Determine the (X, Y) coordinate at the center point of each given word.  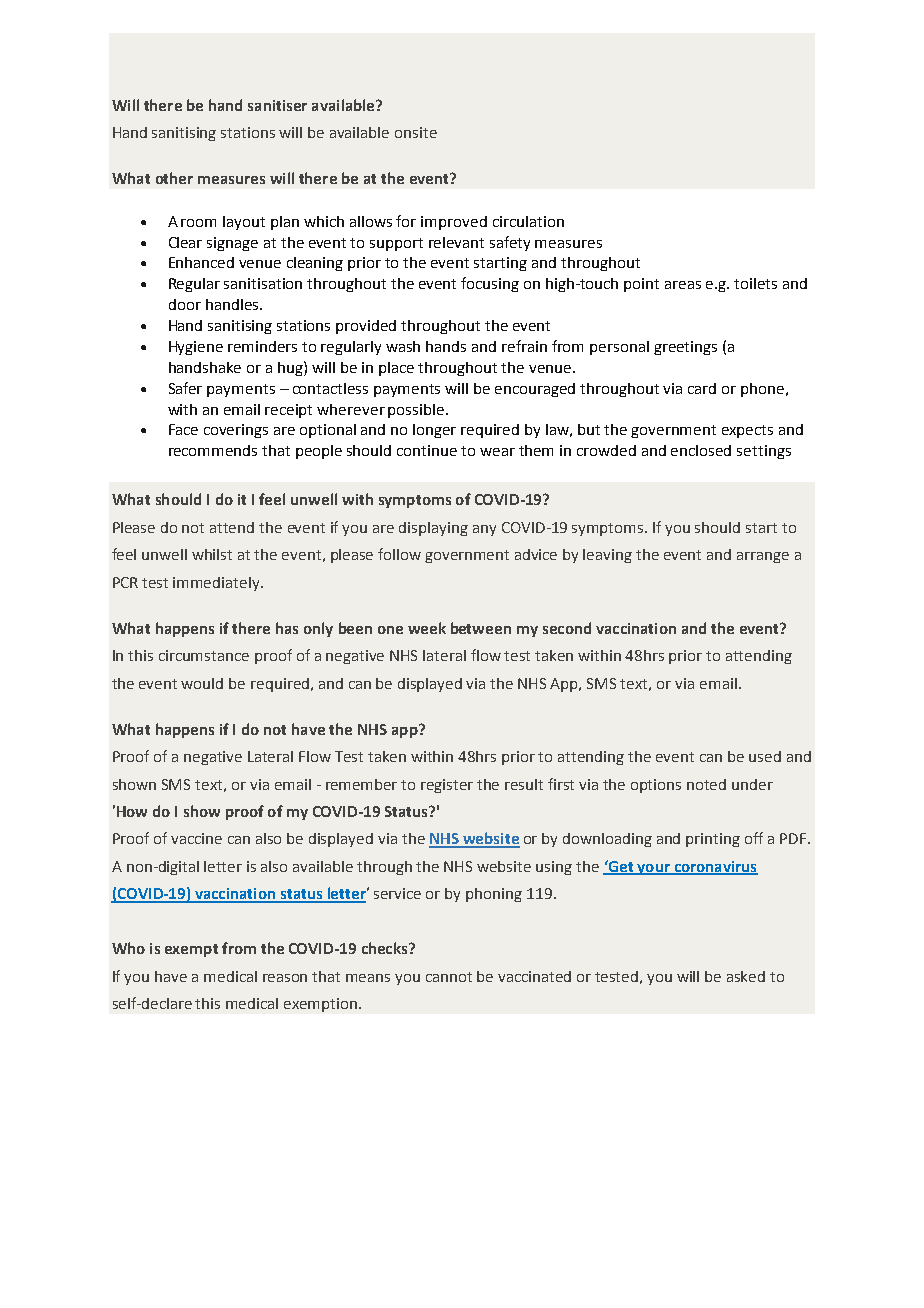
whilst (212, 554)
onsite (416, 132)
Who (128, 948)
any (484, 530)
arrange (763, 557)
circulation (528, 221)
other (174, 178)
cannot (449, 977)
